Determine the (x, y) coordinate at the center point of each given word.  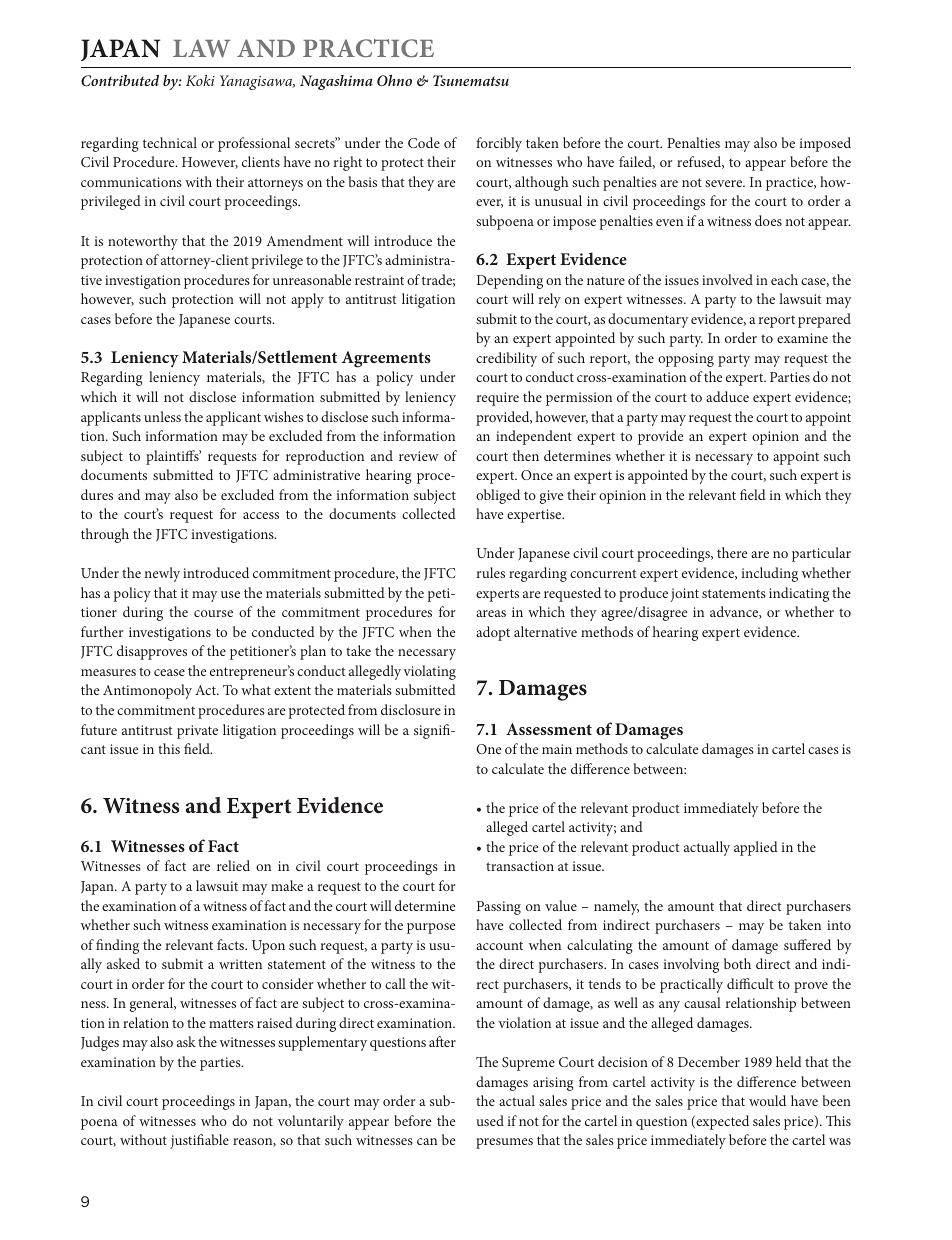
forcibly (499, 144)
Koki (200, 80)
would (767, 1100)
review (419, 456)
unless (162, 416)
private (197, 732)
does (768, 220)
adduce (727, 396)
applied (756, 848)
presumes (504, 1143)
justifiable (199, 1141)
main (557, 749)
